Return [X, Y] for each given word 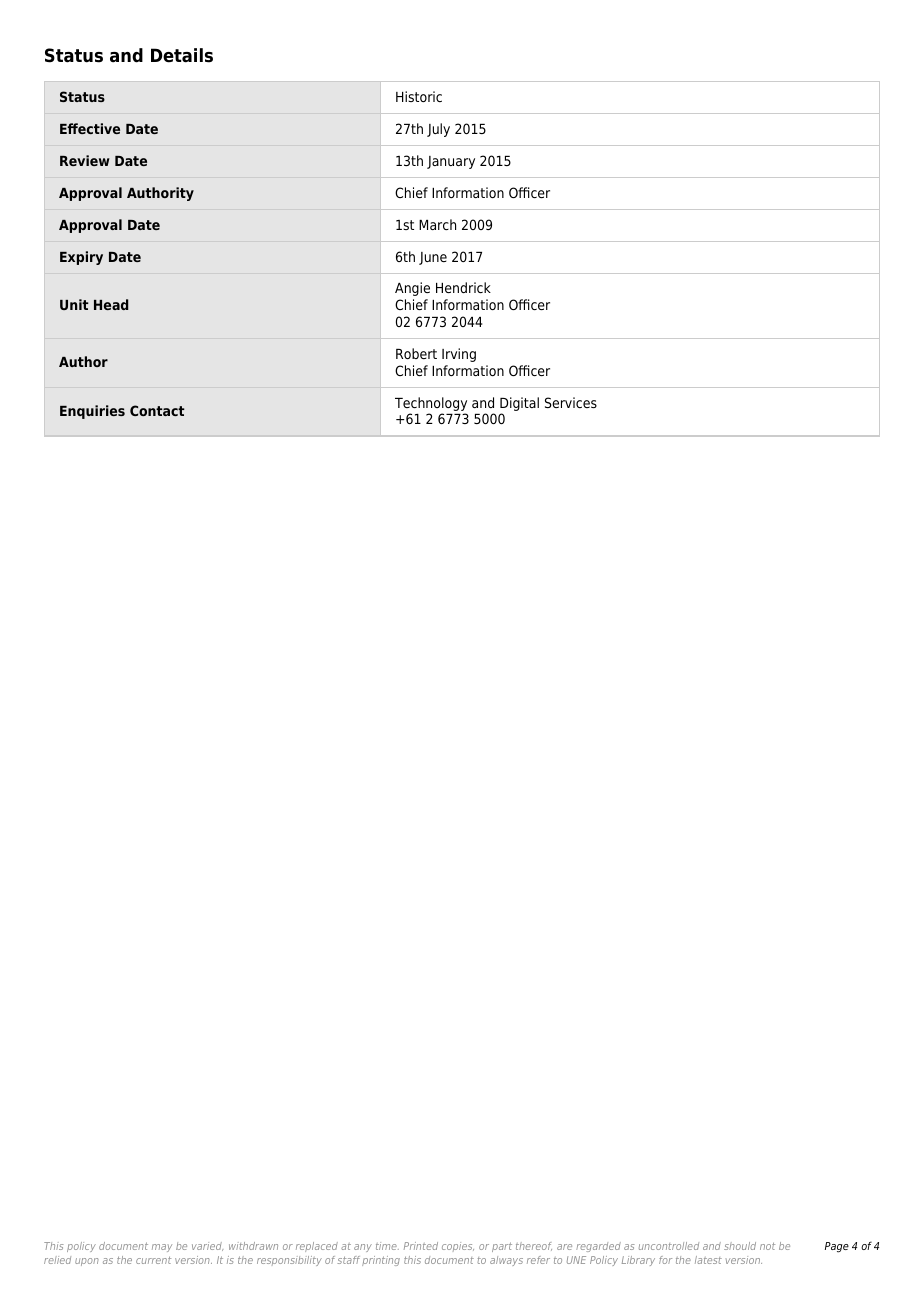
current [153, 1260]
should [740, 1246]
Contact [157, 410]
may [162, 1248]
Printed [421, 1246]
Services [571, 402]
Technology [431, 405]
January [451, 162]
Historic [419, 96]
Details [182, 55]
